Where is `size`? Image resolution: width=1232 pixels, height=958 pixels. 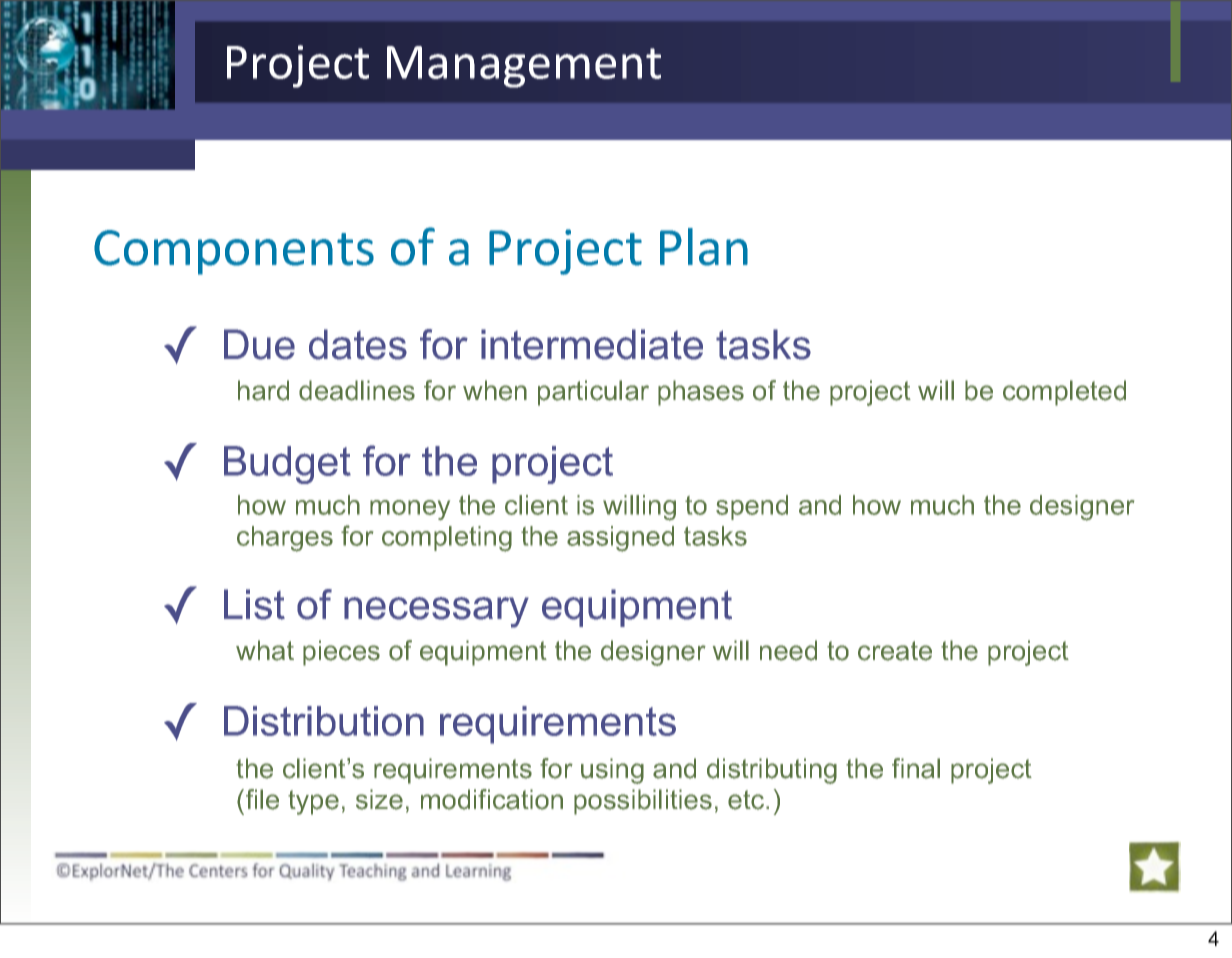
size is located at coordinates (379, 799).
